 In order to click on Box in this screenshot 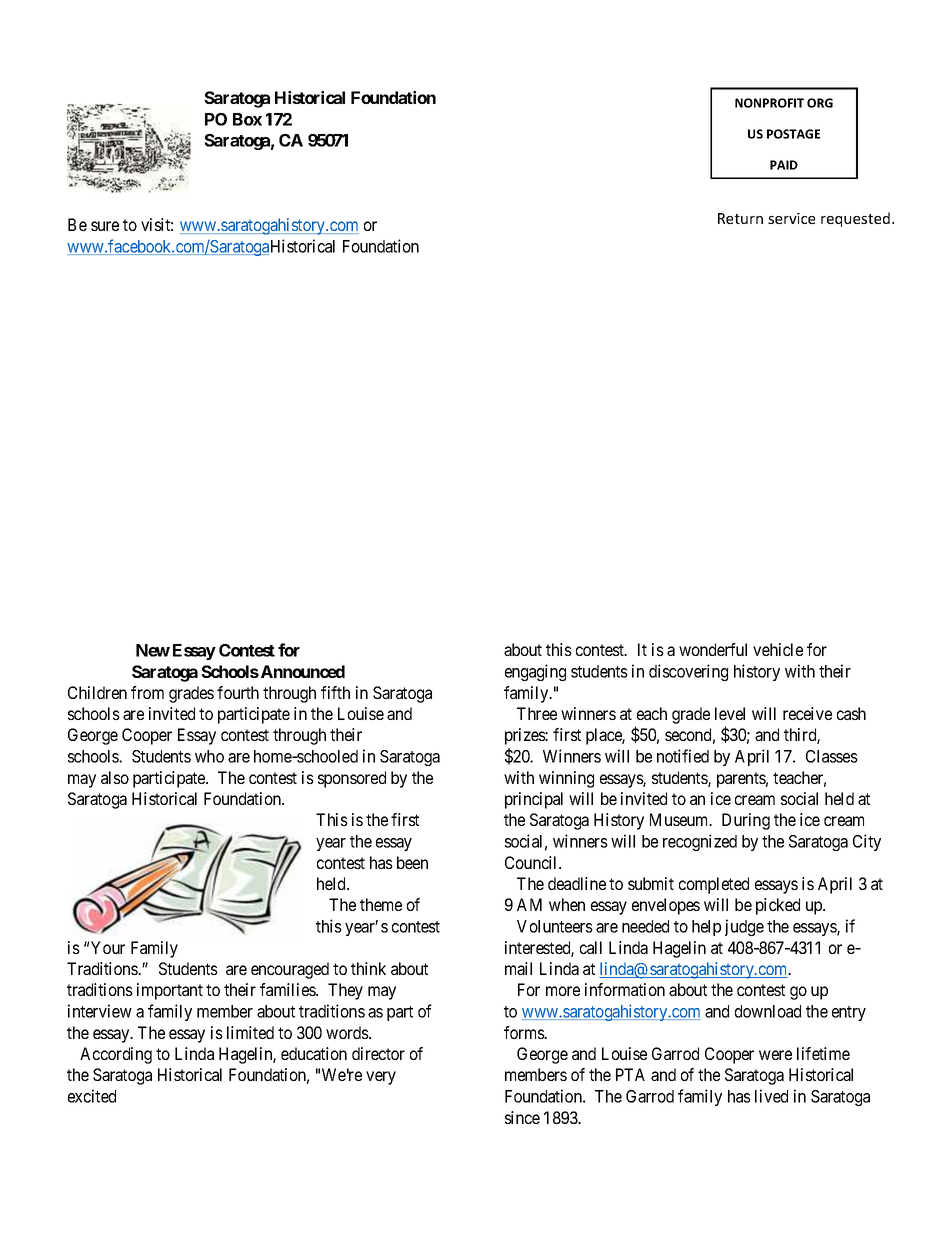, I will do `click(247, 119)`.
